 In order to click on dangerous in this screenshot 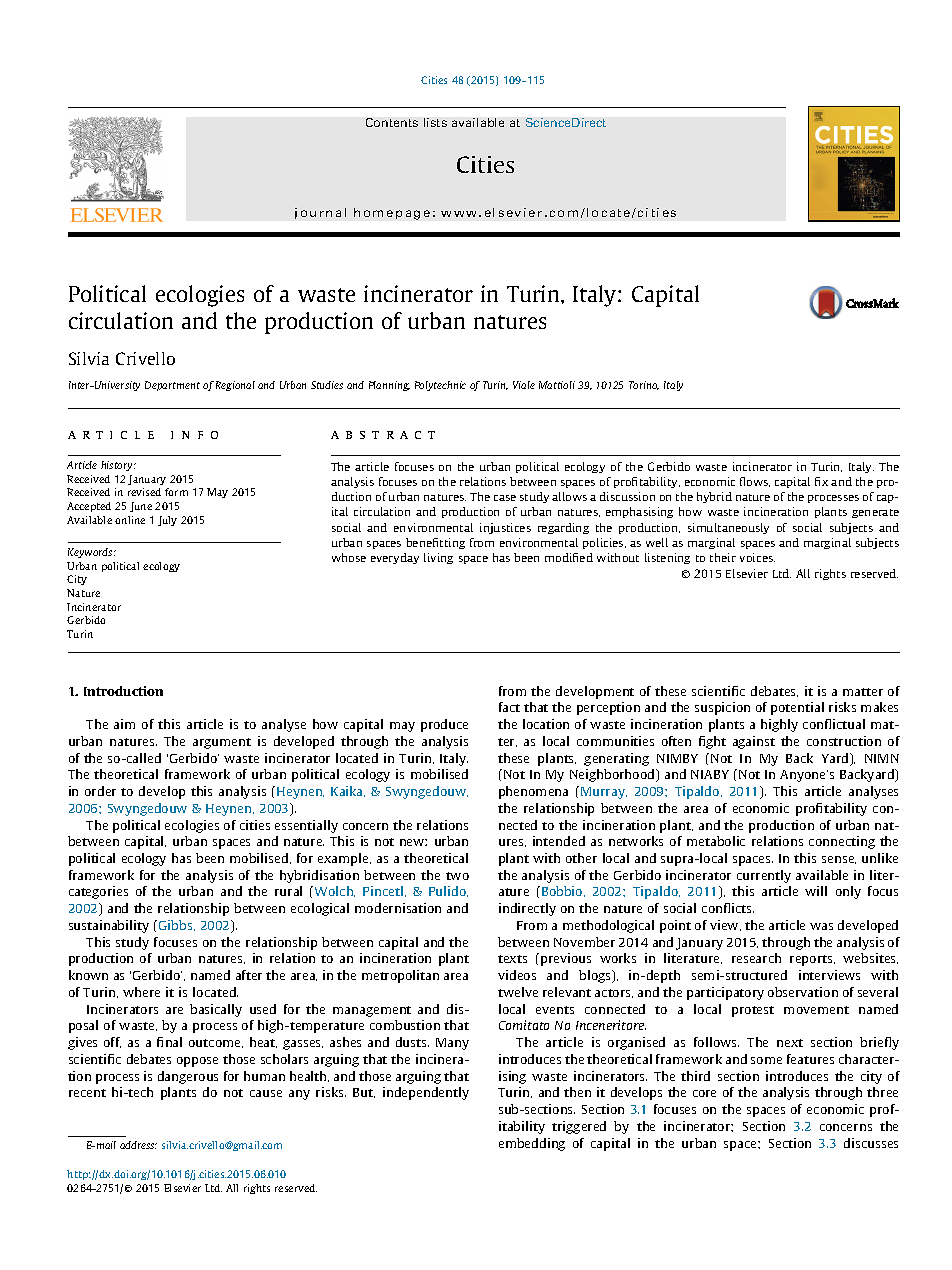, I will do `click(188, 1077)`.
